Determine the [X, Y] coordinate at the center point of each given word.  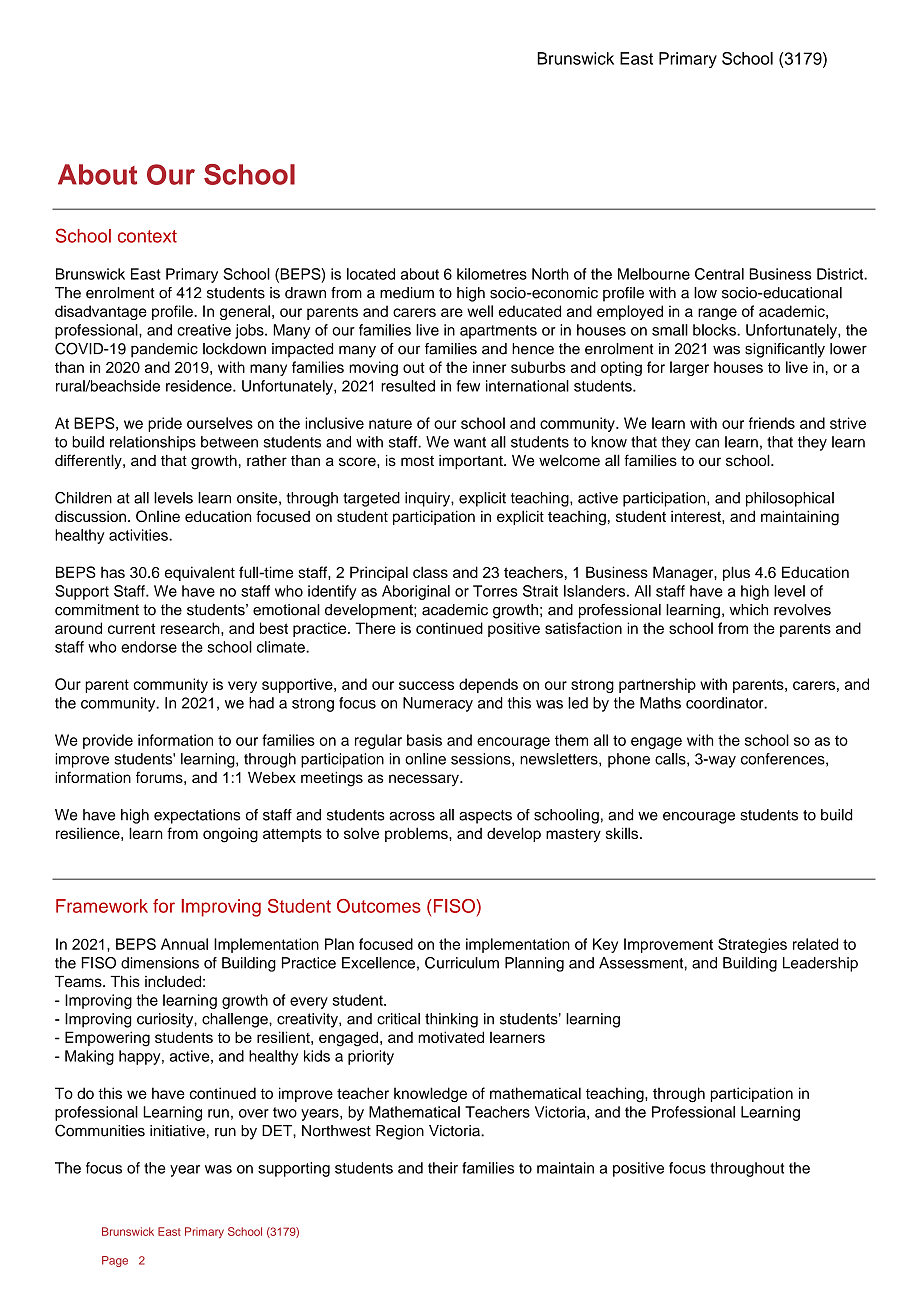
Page [115, 1261]
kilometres [492, 274]
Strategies [752, 945]
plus [736, 573]
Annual [184, 944]
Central [719, 274]
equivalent [200, 573]
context [147, 236]
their [443, 1168]
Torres [495, 591]
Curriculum [462, 963]
